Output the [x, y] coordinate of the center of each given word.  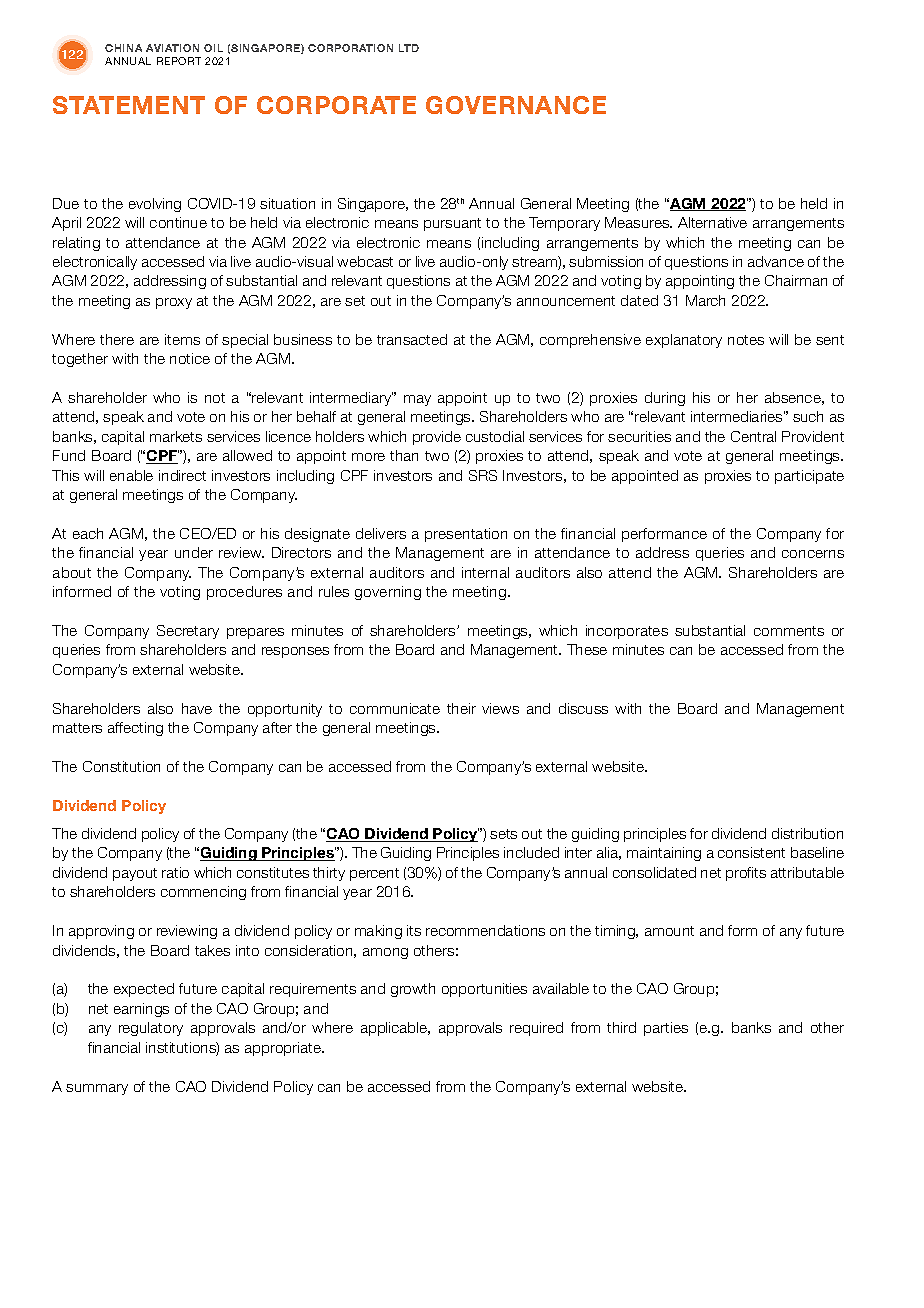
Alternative [712, 222]
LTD [409, 48]
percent [374, 874]
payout [135, 874]
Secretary [188, 632]
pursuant [452, 224]
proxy [174, 303]
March [705, 300]
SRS [483, 475]
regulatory [151, 1029]
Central [753, 436]
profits [746, 874]
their [461, 708]
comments [789, 631]
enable [131, 475]
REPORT [179, 61]
